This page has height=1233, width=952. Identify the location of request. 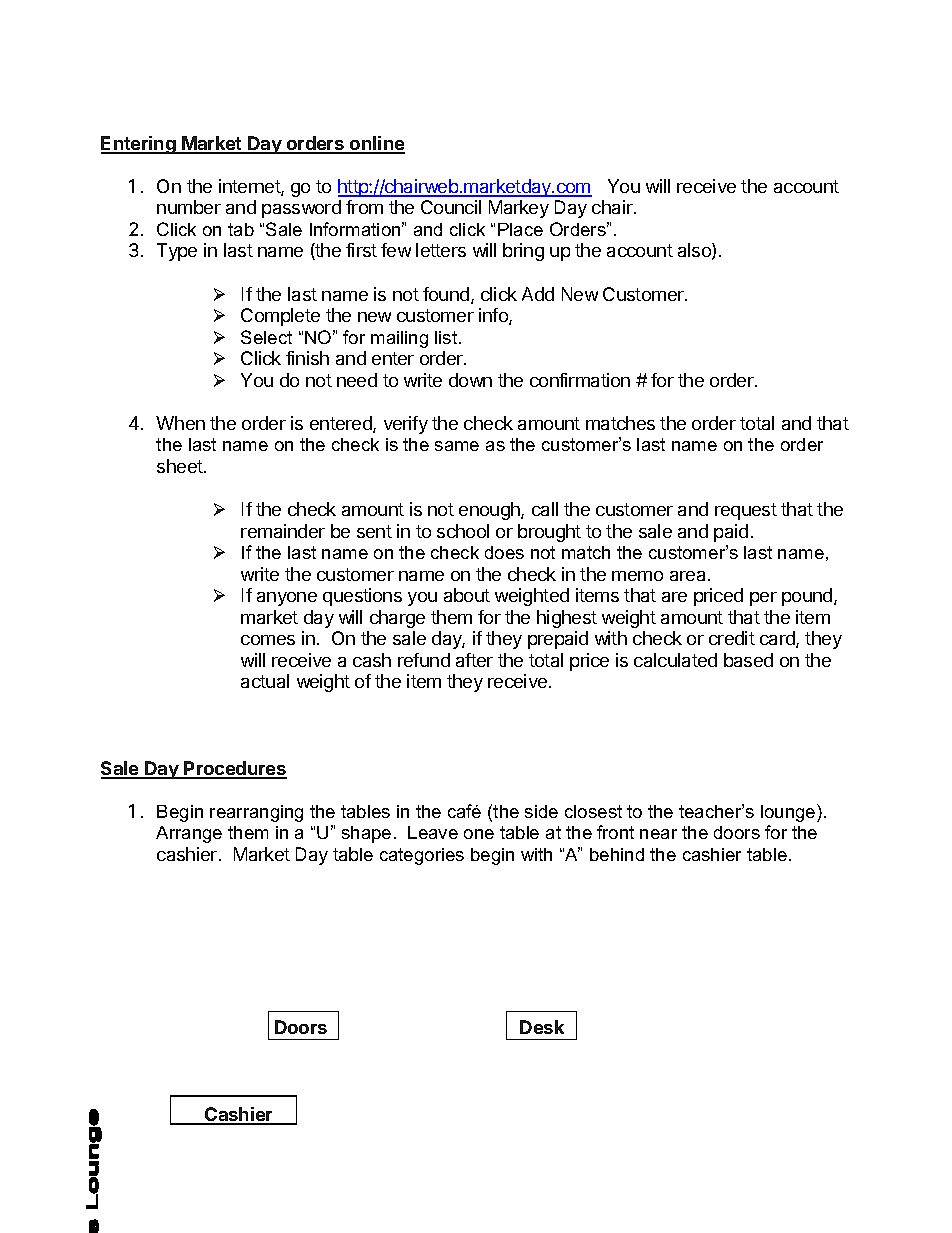
(746, 511).
